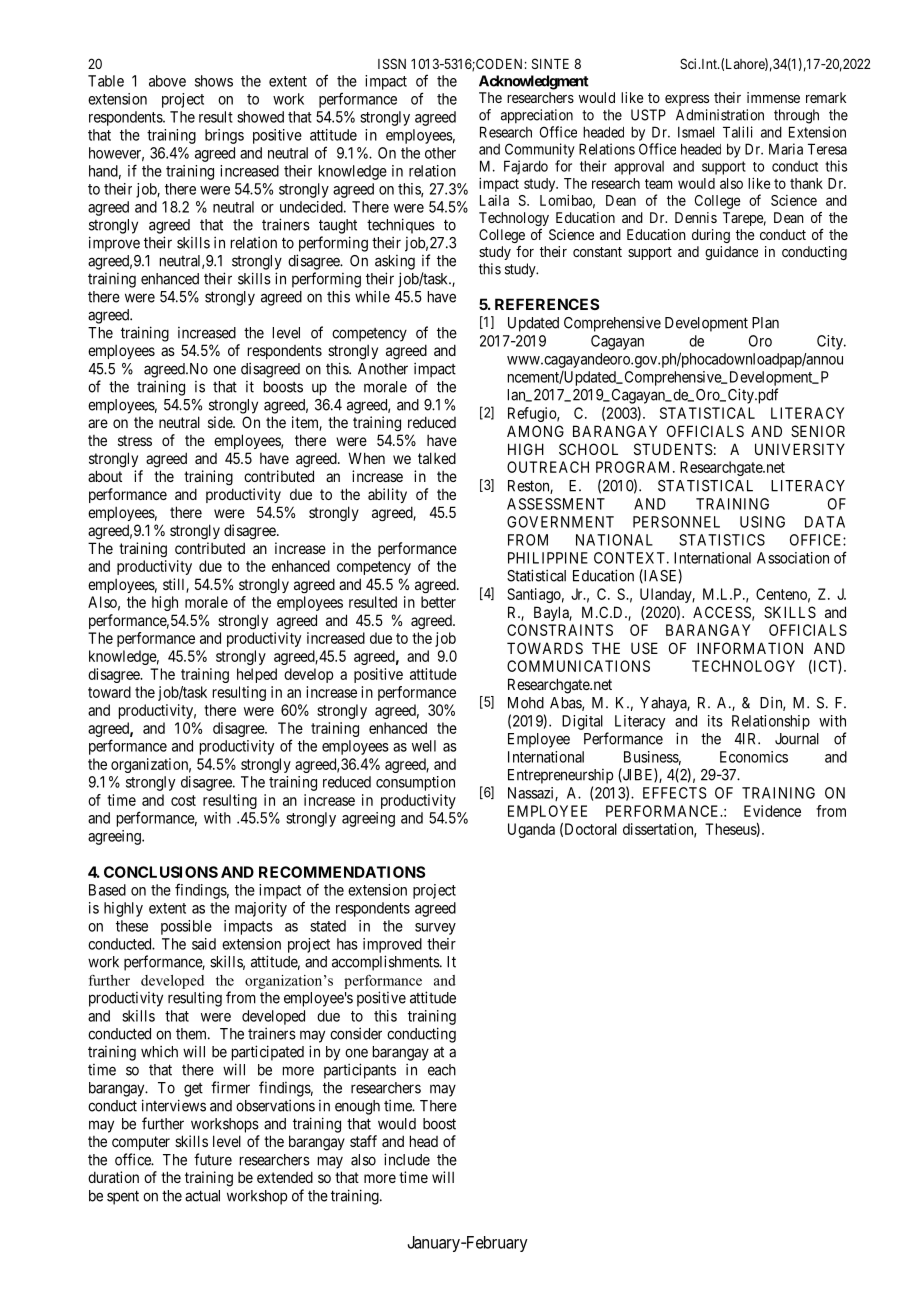 The width and height of the document is (924, 1308). I want to click on talked, so click(437, 458).
